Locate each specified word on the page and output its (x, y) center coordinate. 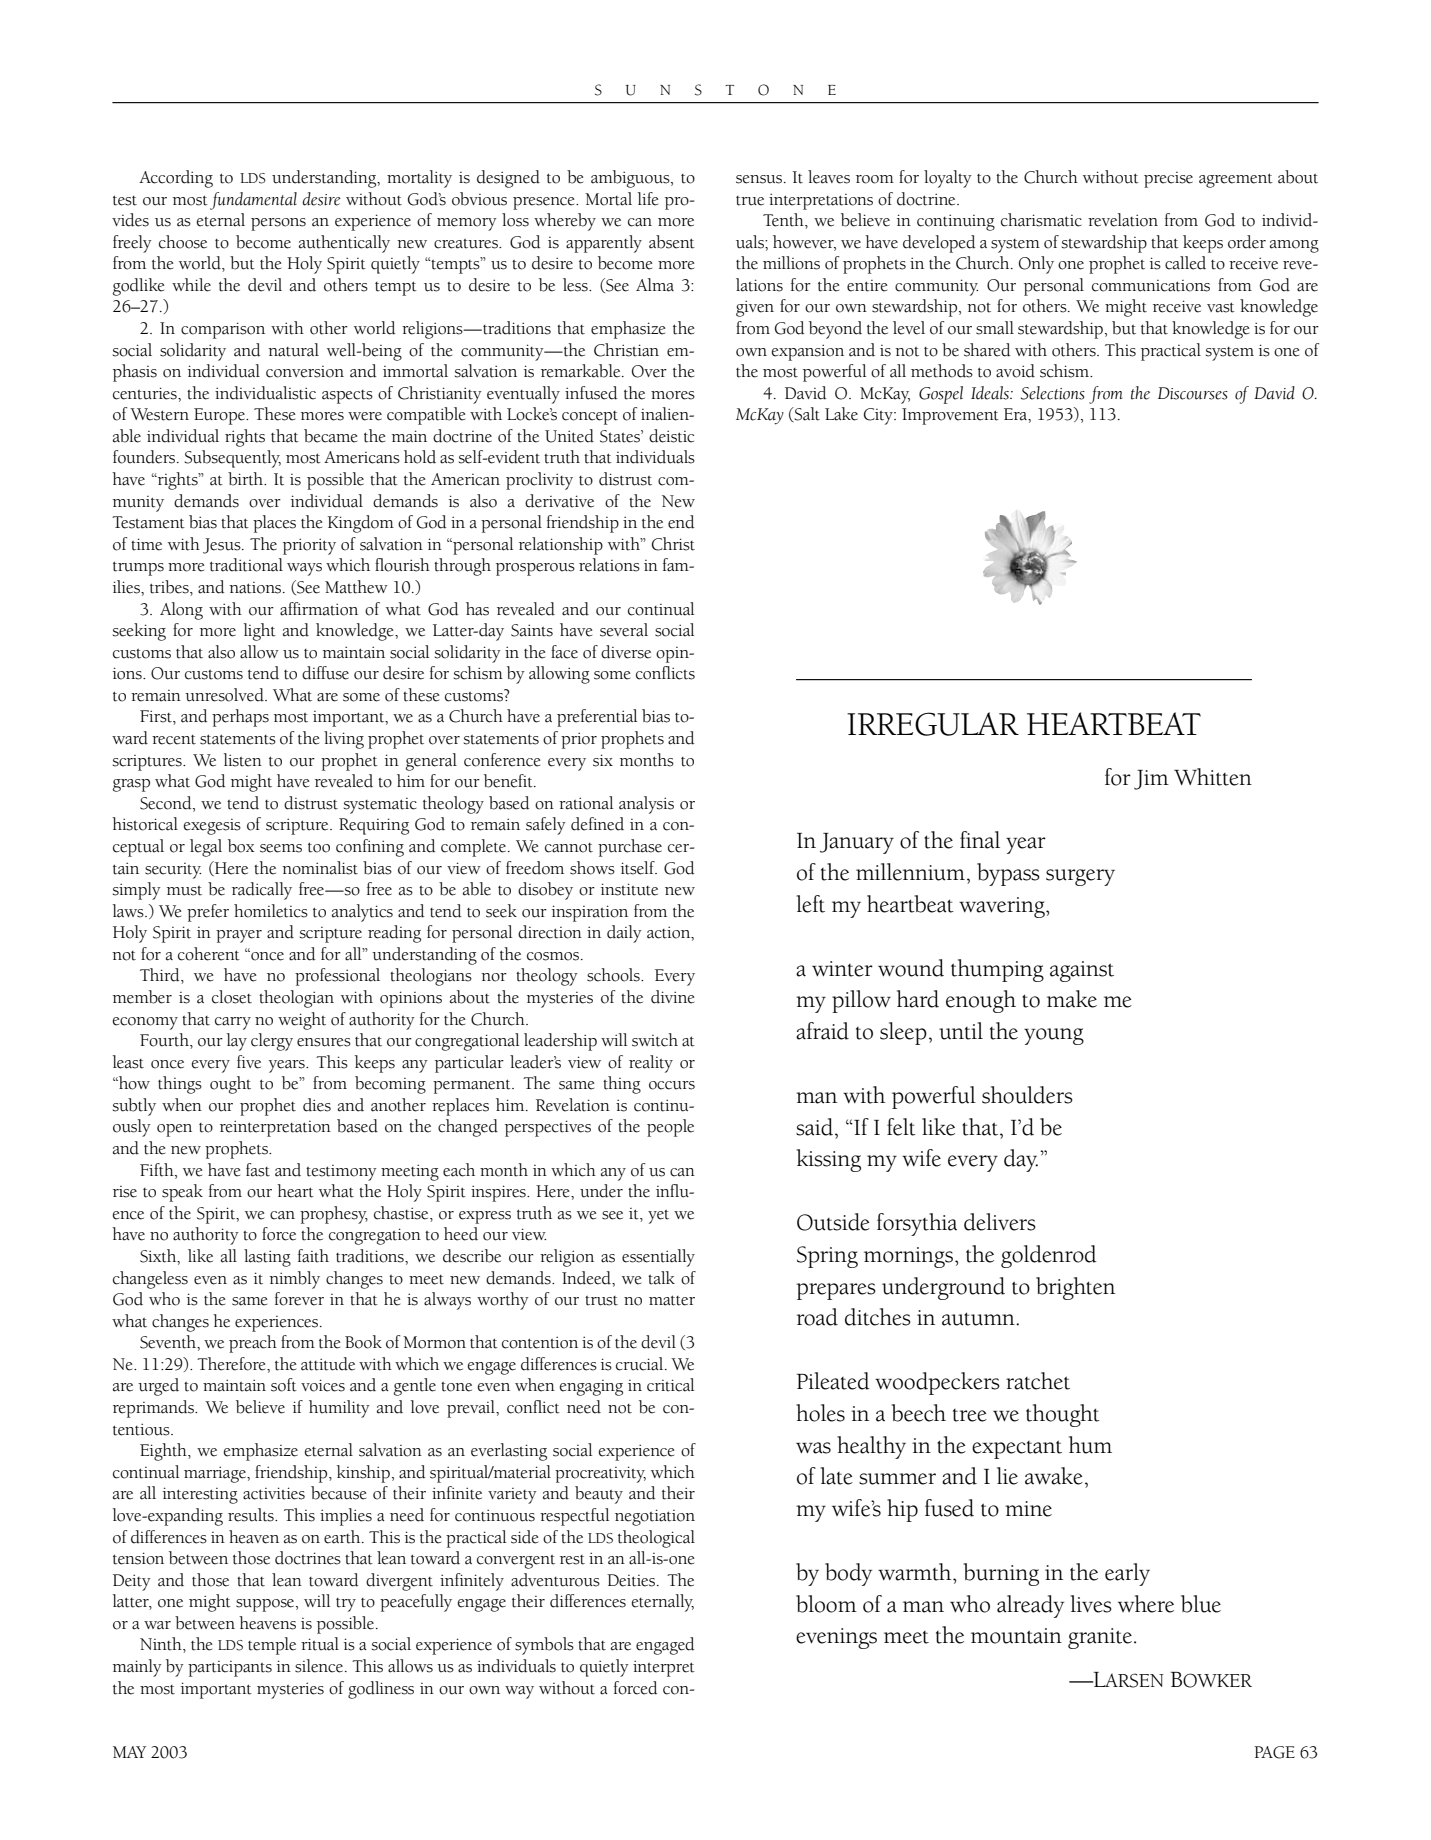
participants (230, 1669)
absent (672, 242)
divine (673, 997)
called (1185, 263)
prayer (239, 936)
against (1082, 971)
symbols (544, 1646)
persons (278, 224)
